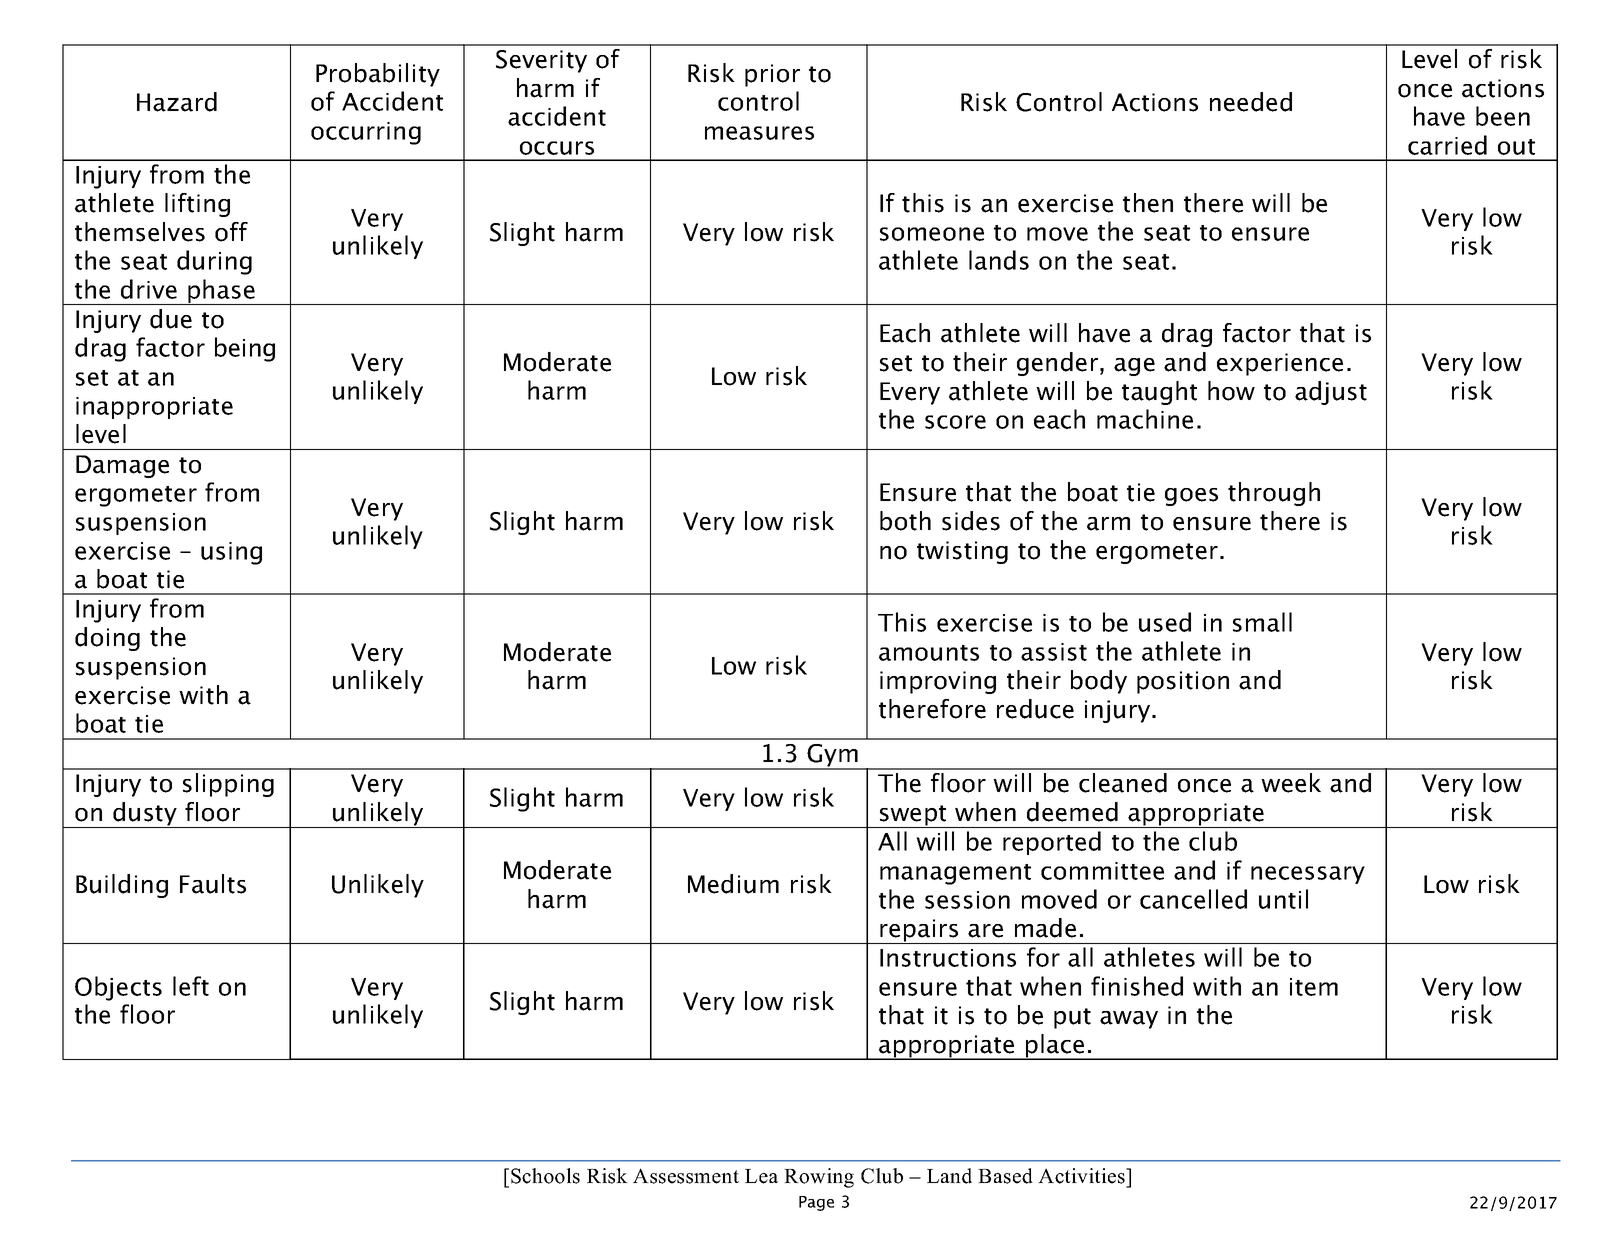  What do you see at coordinates (1262, 622) in the image?
I see `small` at bounding box center [1262, 622].
